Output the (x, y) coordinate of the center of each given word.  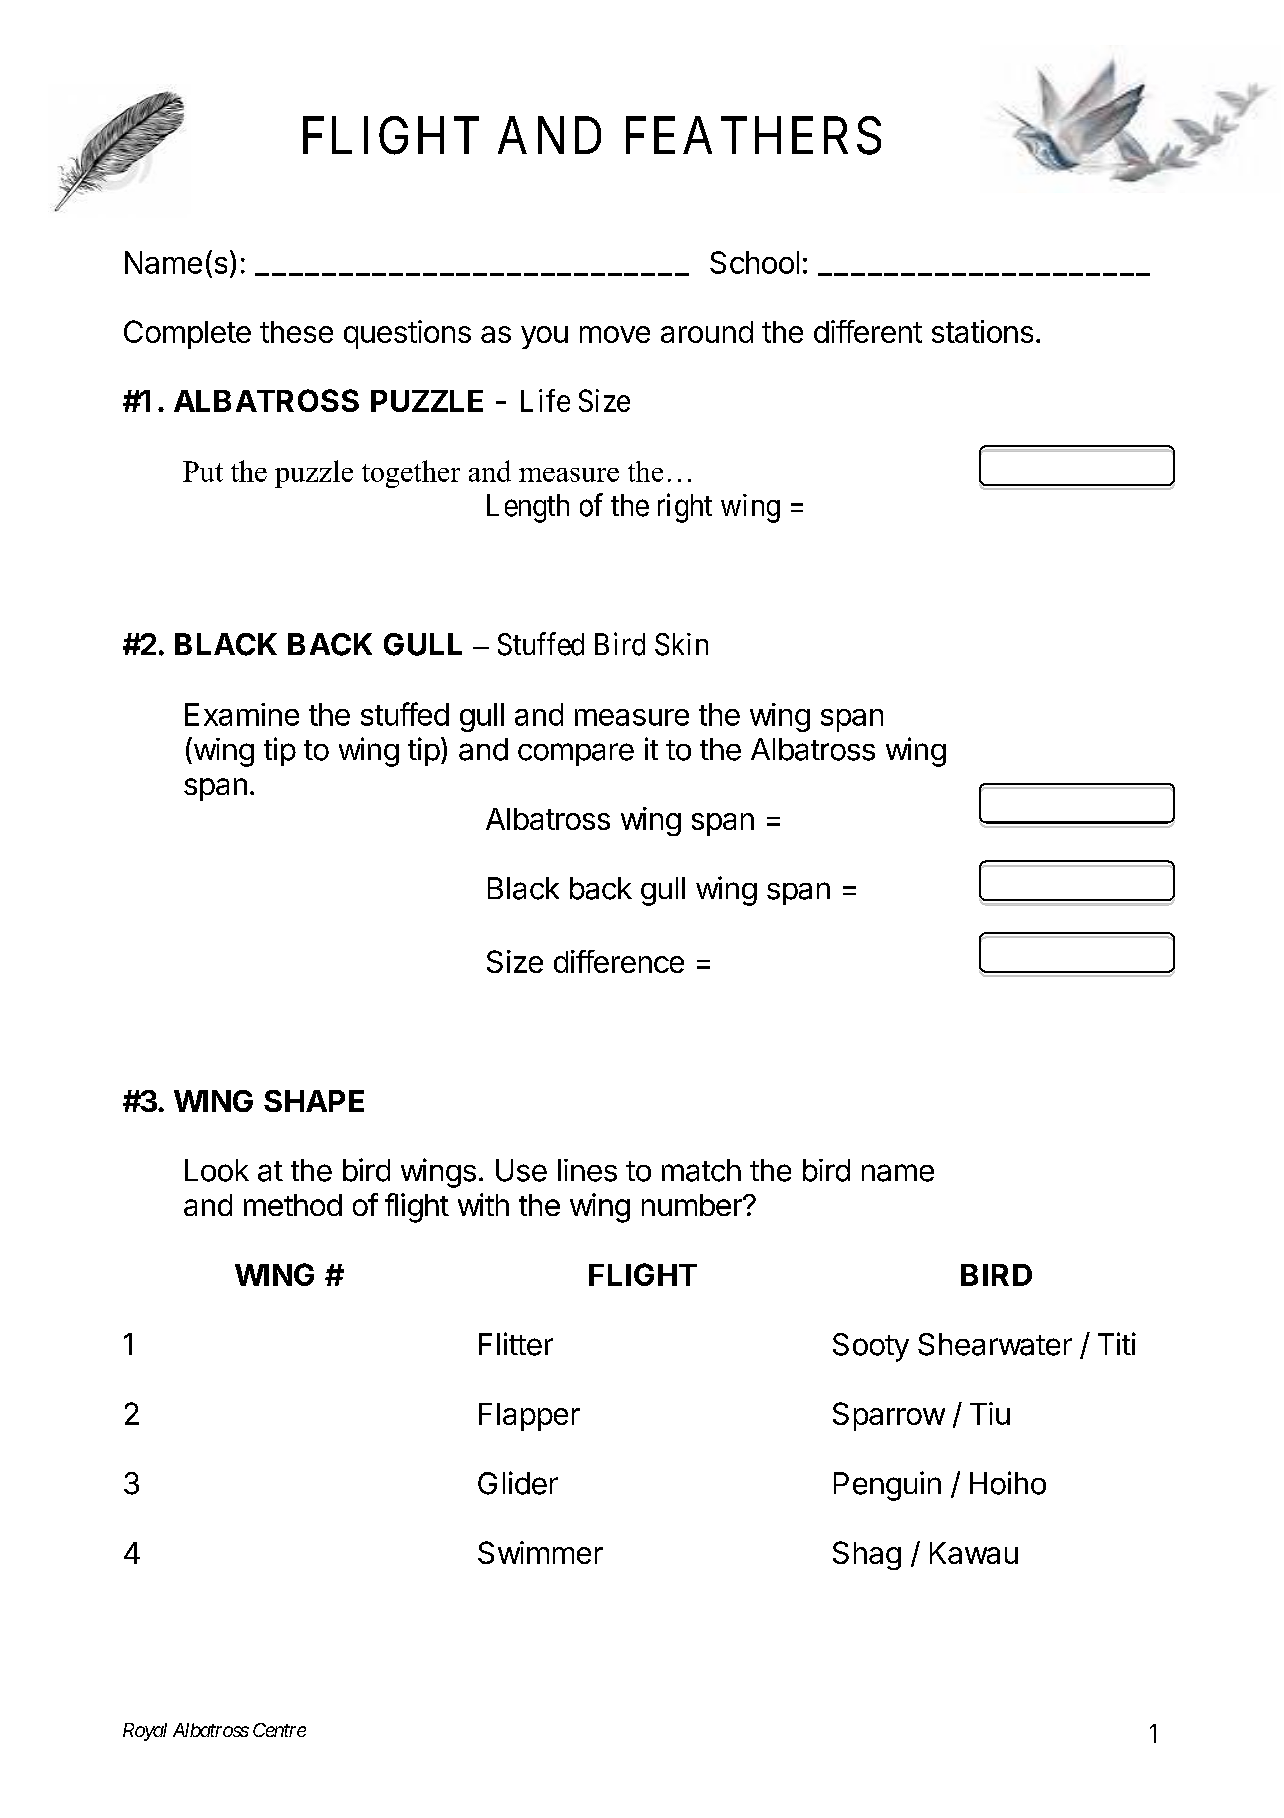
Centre (279, 1730)
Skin (681, 644)
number (693, 1205)
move (615, 334)
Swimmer (540, 1552)
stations (982, 331)
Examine (242, 714)
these (296, 332)
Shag (867, 1555)
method (293, 1205)
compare (576, 754)
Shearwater (995, 1344)
